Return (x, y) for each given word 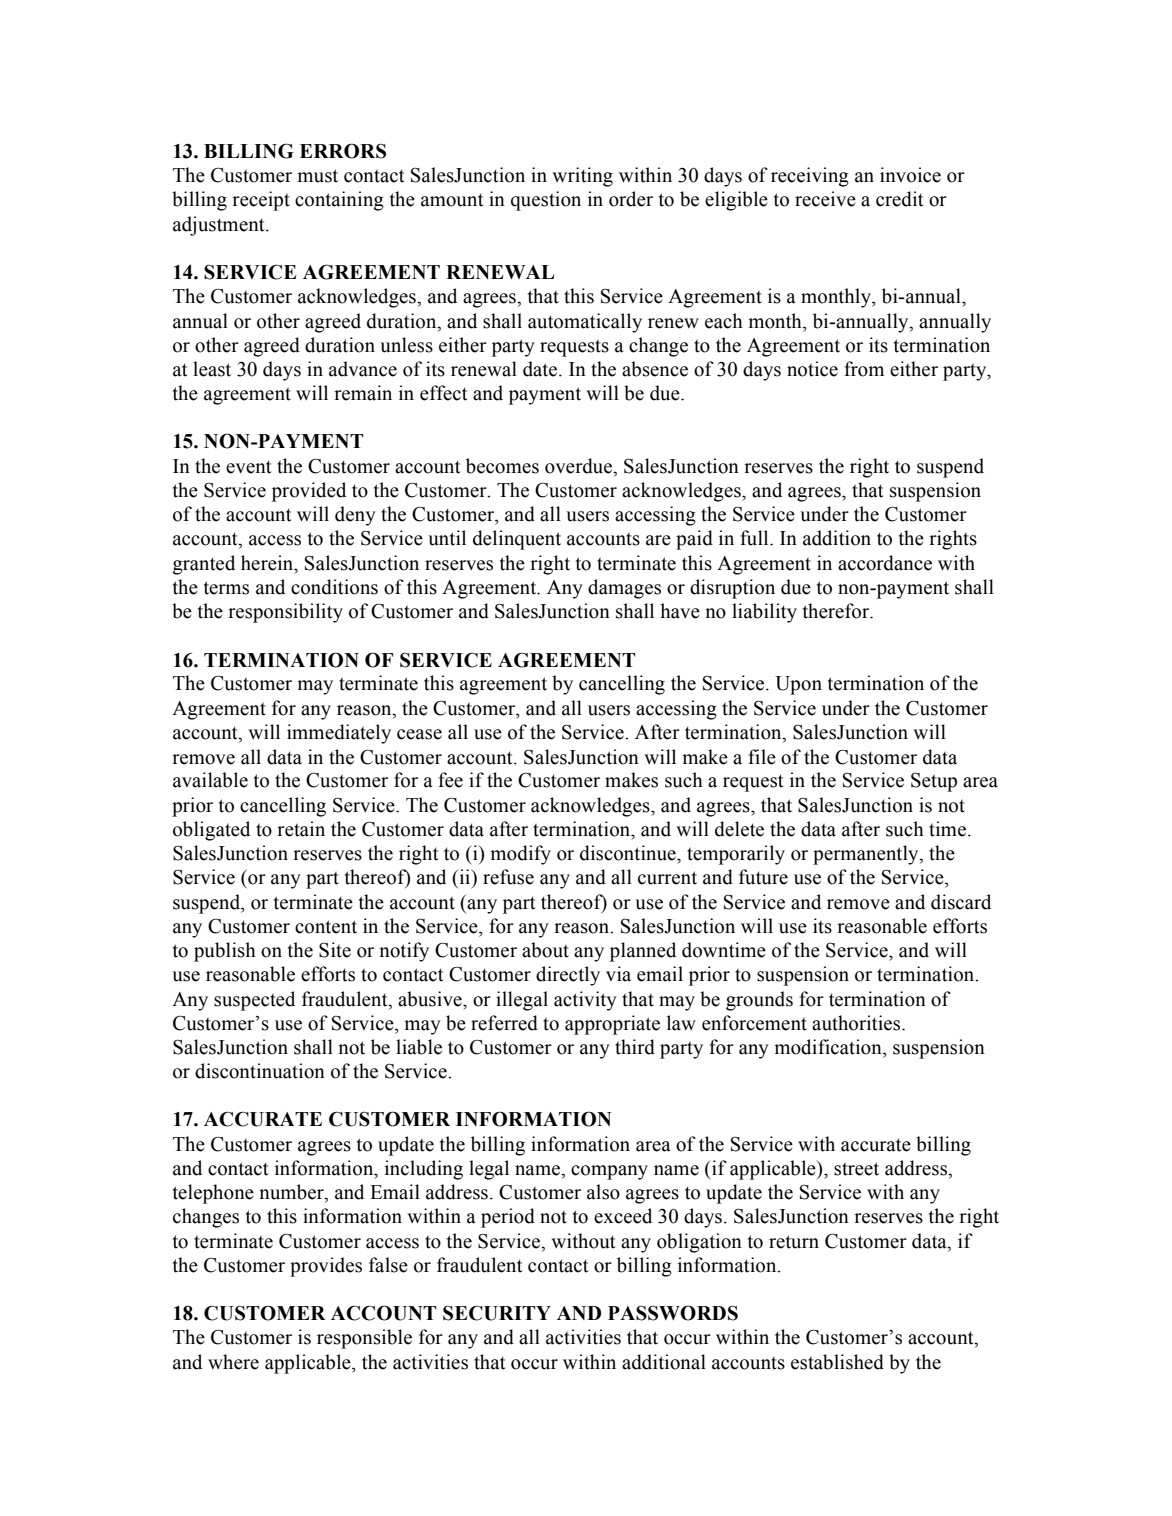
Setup (934, 782)
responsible (364, 1339)
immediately (339, 734)
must (317, 176)
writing (582, 177)
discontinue (629, 853)
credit (899, 199)
